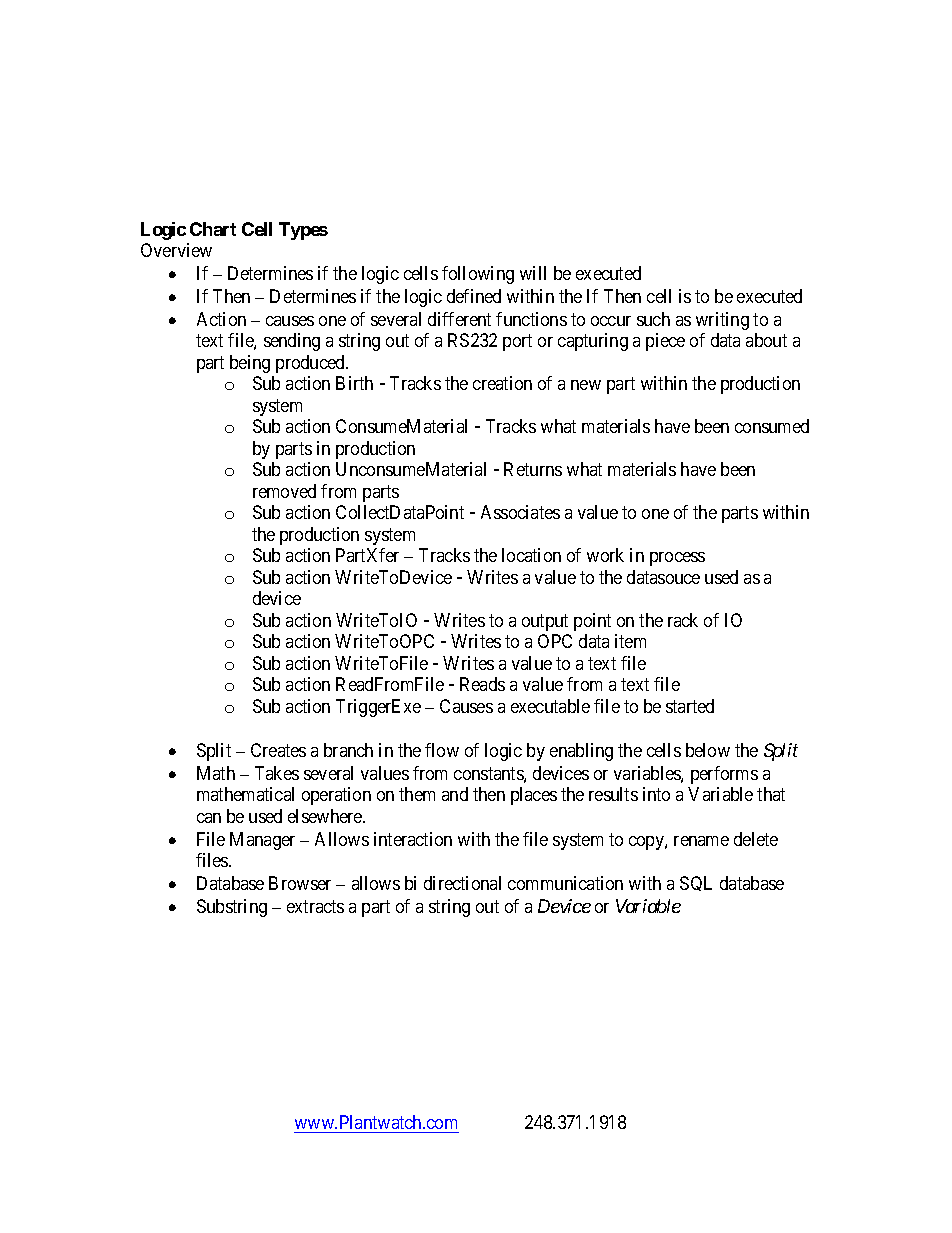 The width and height of the image is (952, 1233). Describe the element at coordinates (462, 883) in the image. I see `directional` at that location.
